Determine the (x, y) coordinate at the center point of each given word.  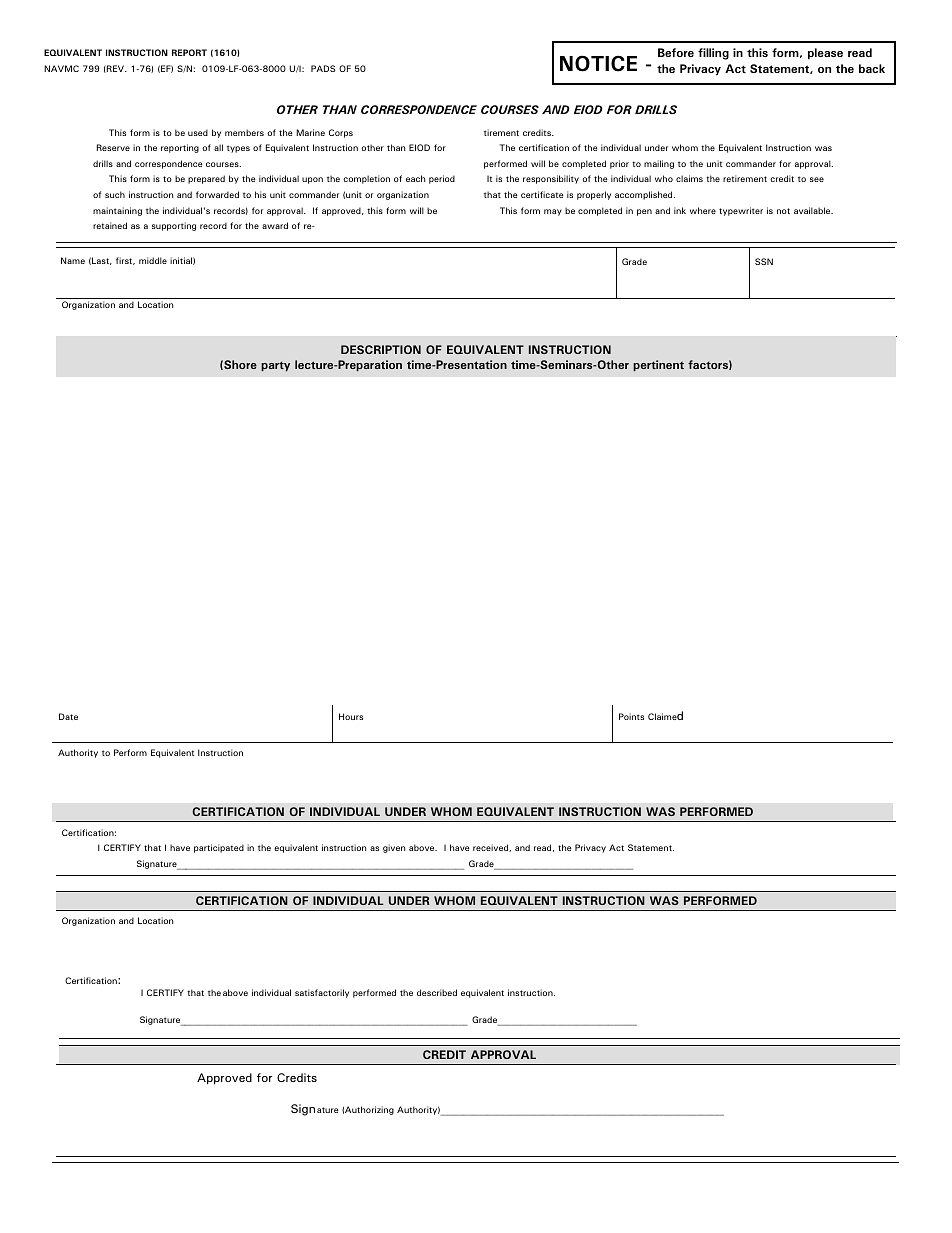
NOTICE (598, 63)
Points (631, 716)
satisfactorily (322, 993)
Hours (351, 716)
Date (68, 716)
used (198, 132)
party (275, 366)
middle (153, 260)
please (825, 54)
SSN (764, 261)
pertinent (658, 365)
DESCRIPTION (381, 349)
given (394, 848)
